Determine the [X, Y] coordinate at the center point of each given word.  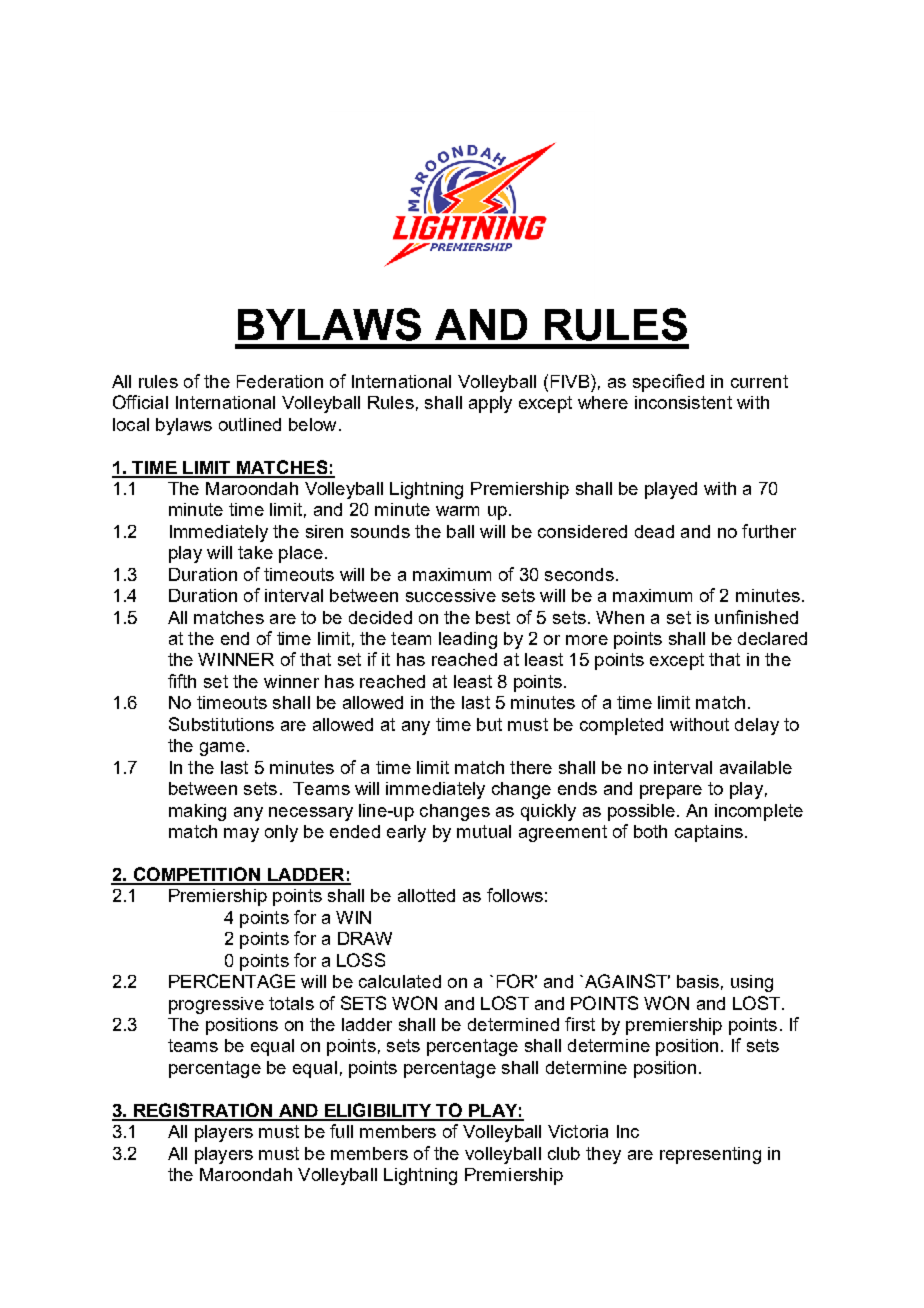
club [564, 1153]
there [531, 767]
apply [490, 404]
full [341, 1131]
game [222, 749]
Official [140, 402]
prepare [671, 792]
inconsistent [683, 402]
